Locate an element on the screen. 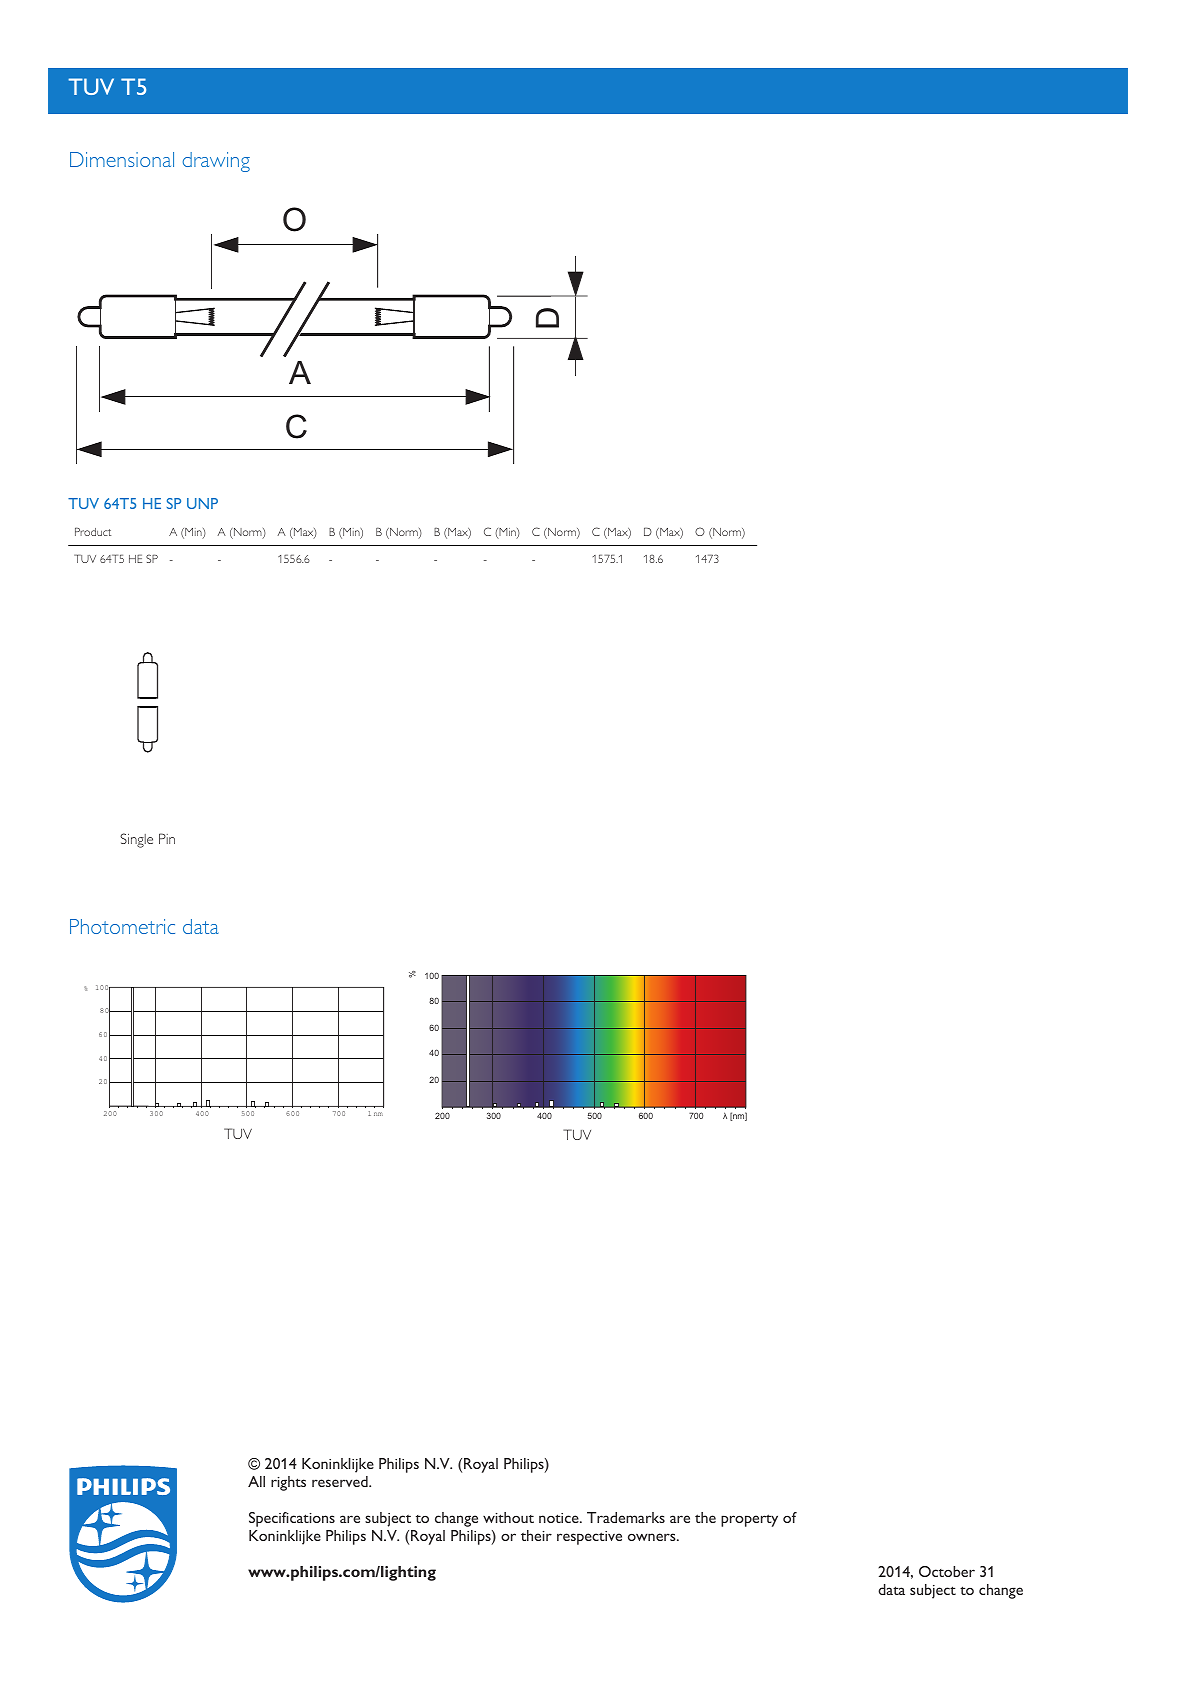 This screenshot has height=1691, width=1196. Trademarks is located at coordinates (626, 1517).
